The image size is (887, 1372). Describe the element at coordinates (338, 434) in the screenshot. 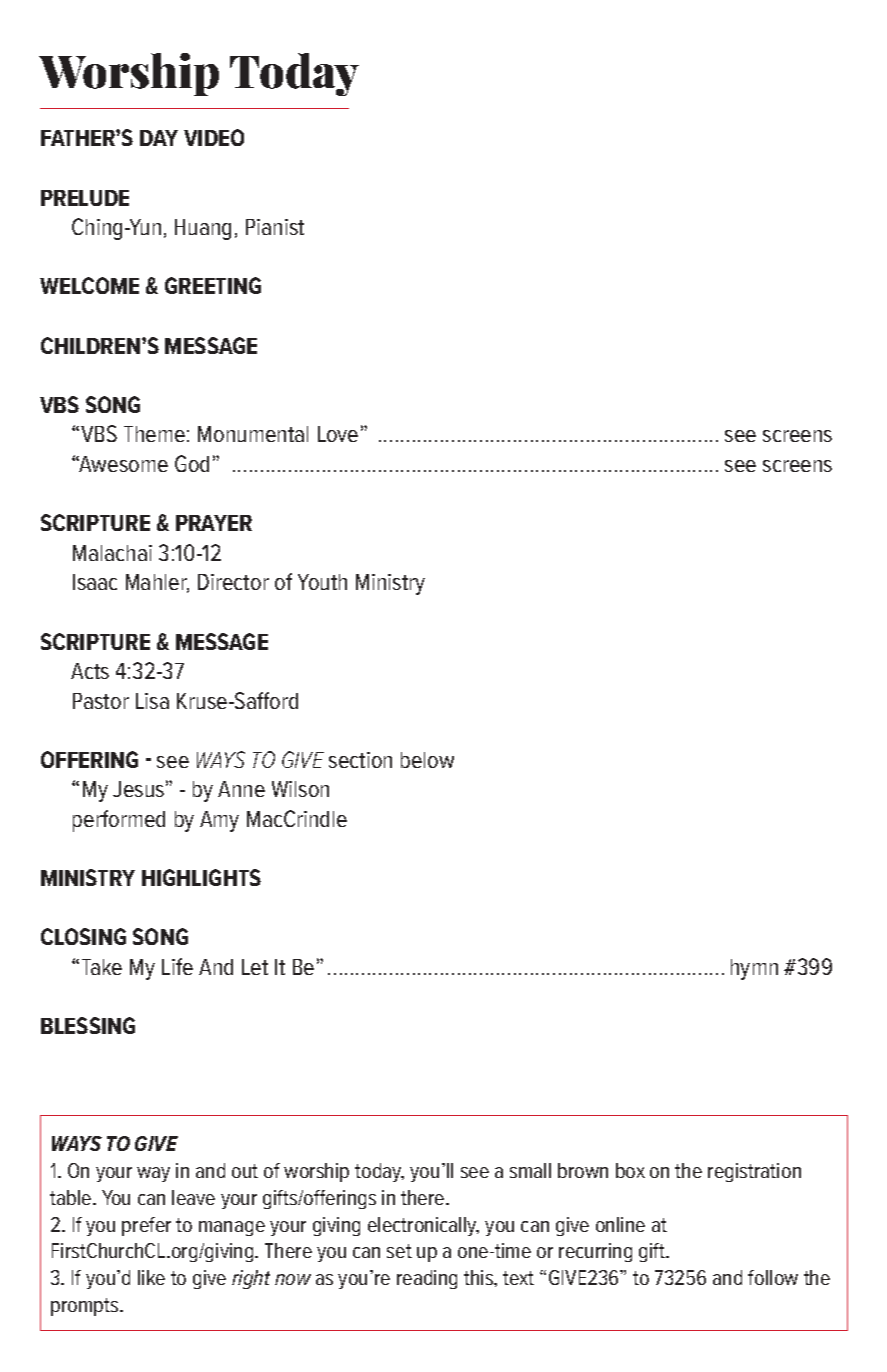

I see `Love` at that location.
